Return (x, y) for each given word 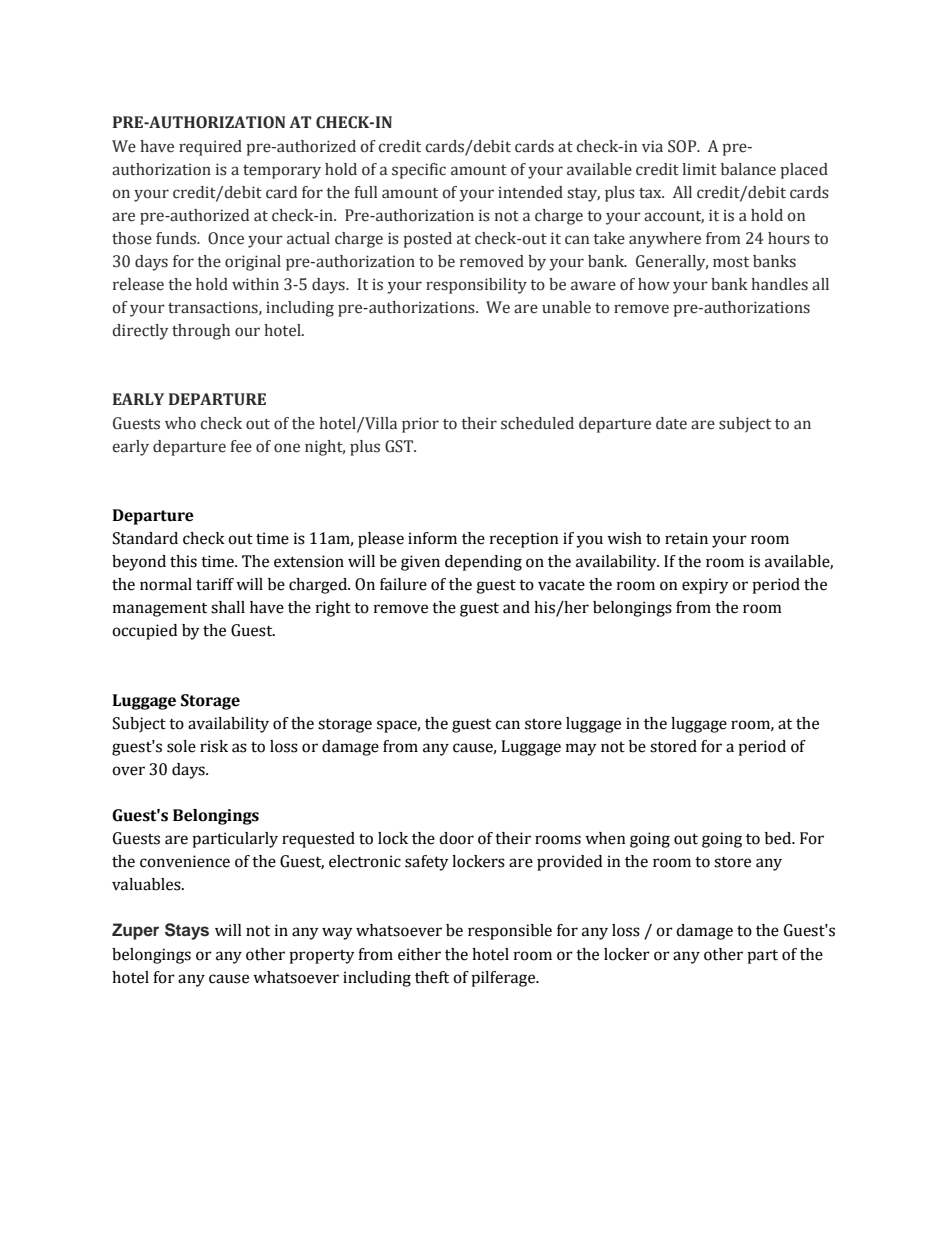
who (180, 423)
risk (214, 746)
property (322, 957)
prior (420, 425)
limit (699, 169)
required (210, 148)
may (581, 749)
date (671, 423)
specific (419, 171)
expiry (705, 586)
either (419, 954)
